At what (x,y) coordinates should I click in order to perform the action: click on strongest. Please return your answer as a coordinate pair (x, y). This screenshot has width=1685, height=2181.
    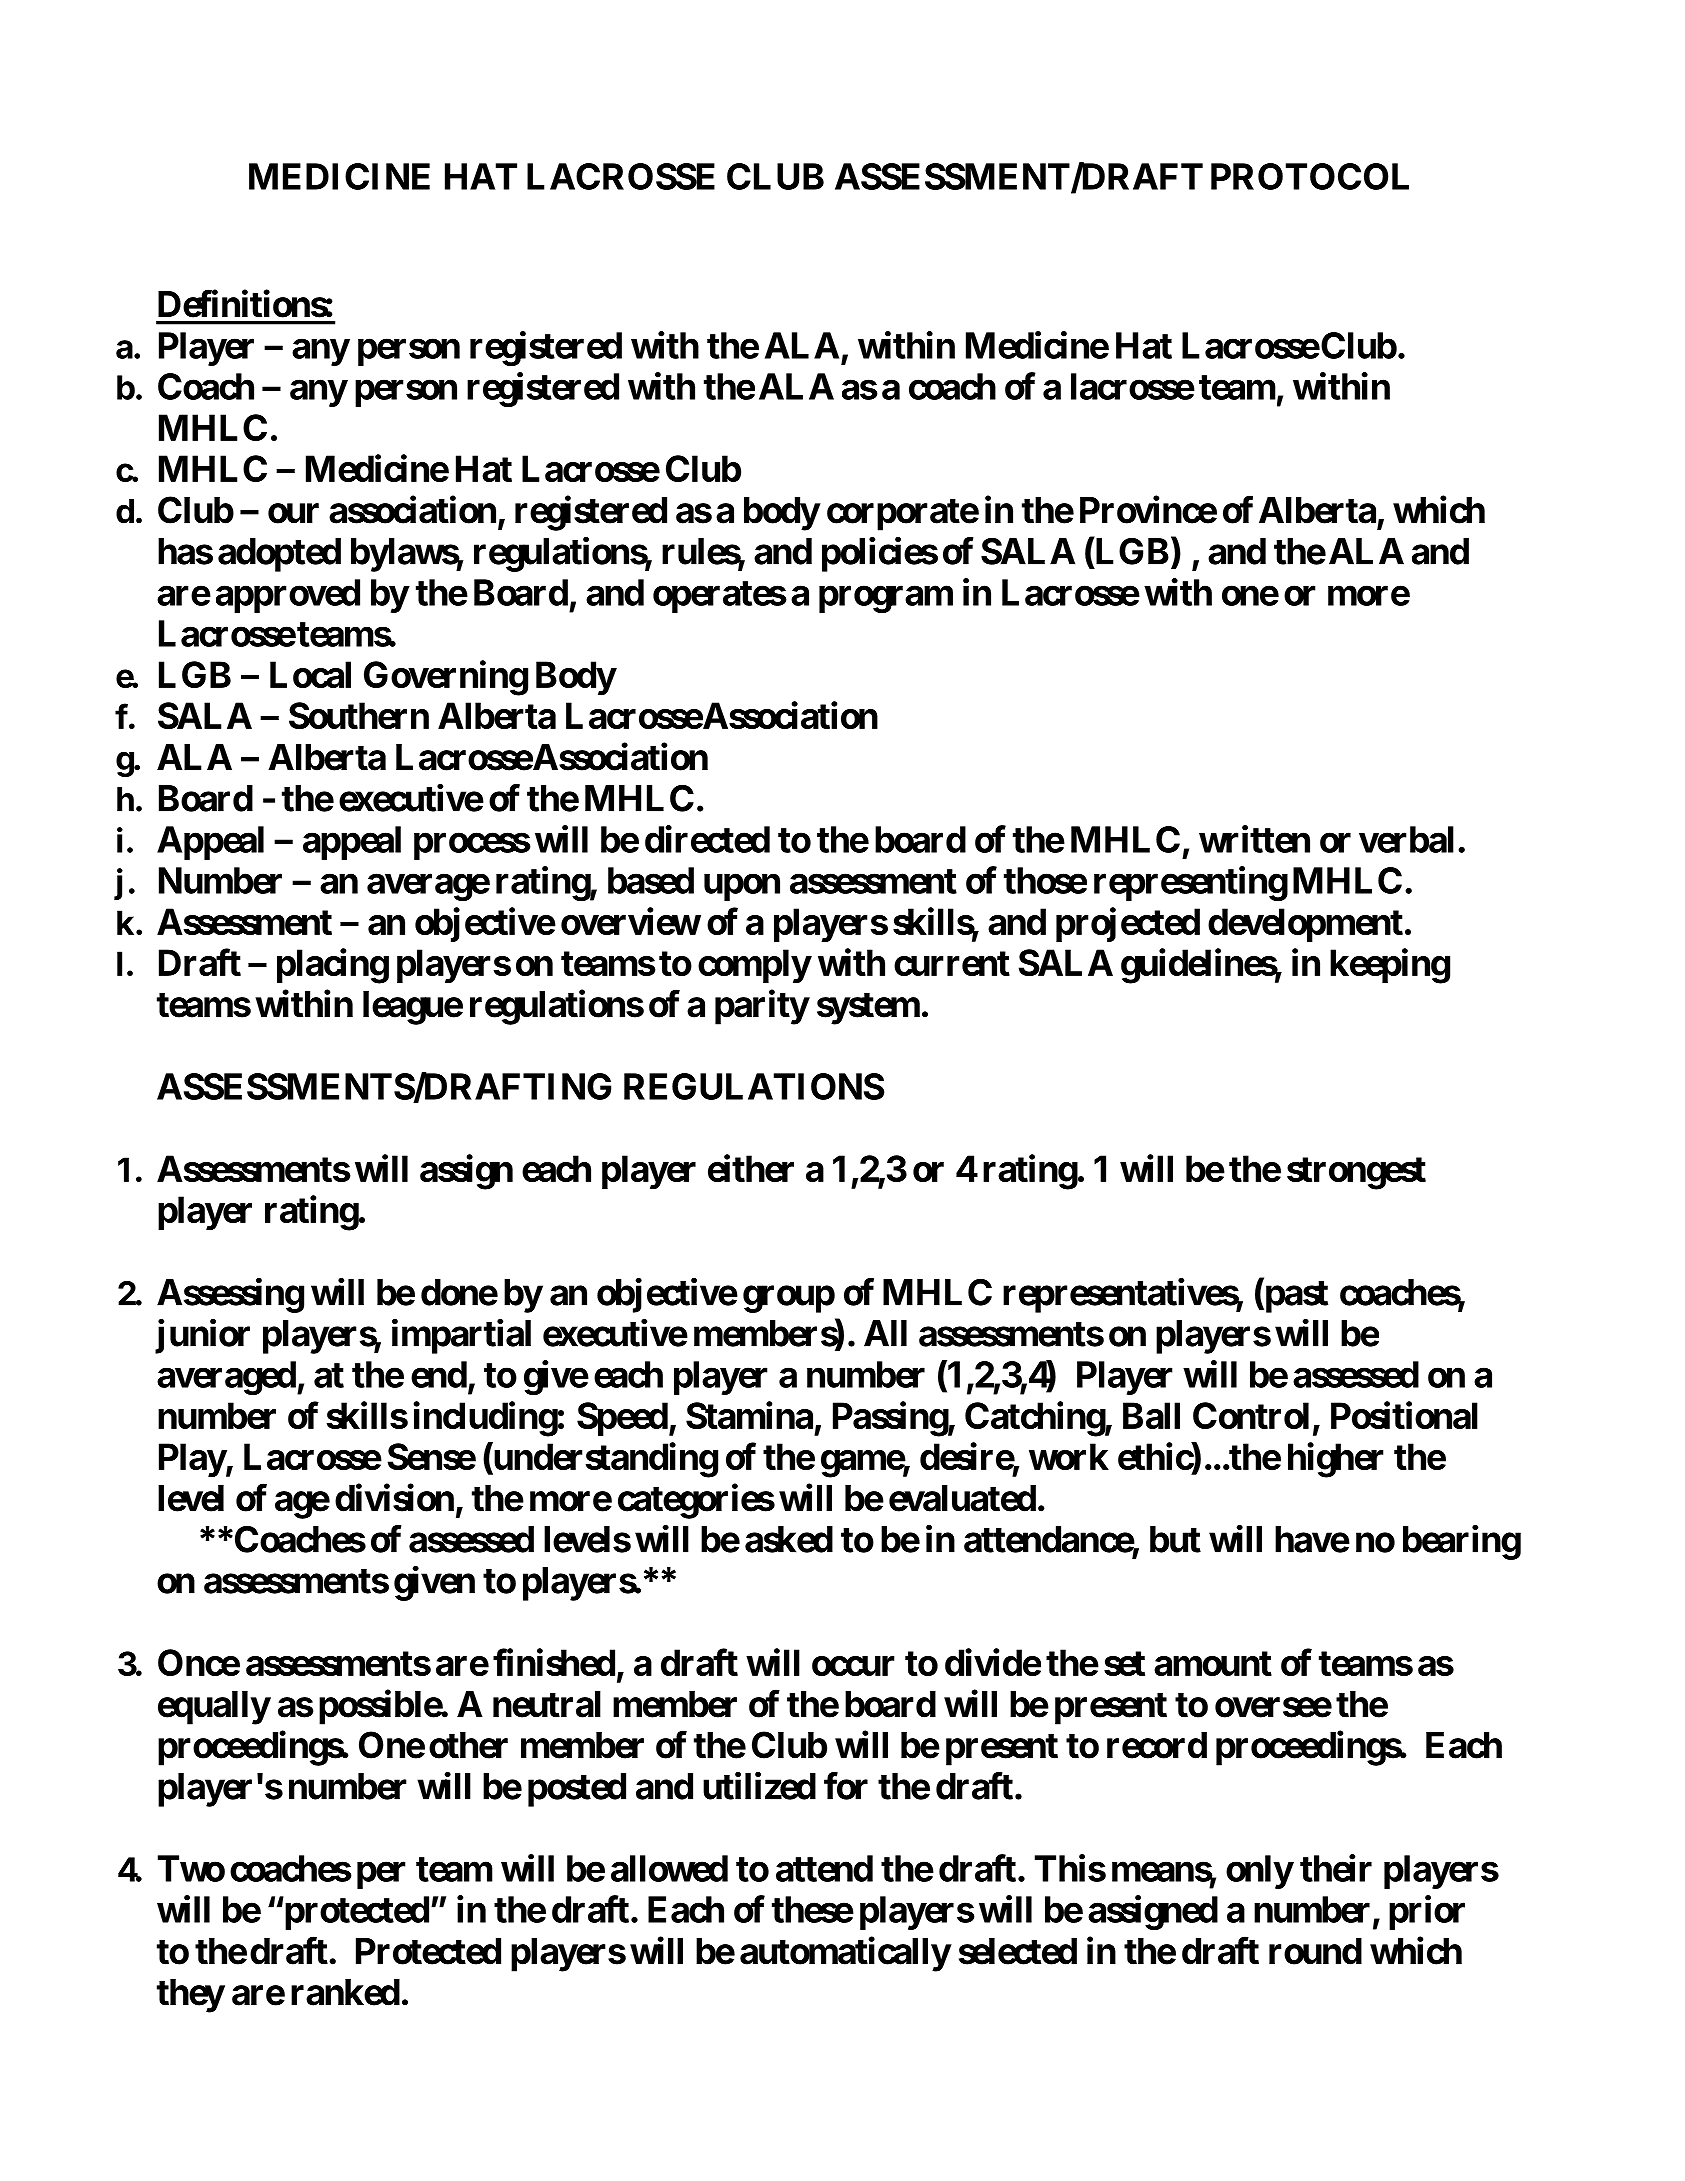
    Looking at the image, I should click on (1356, 1173).
